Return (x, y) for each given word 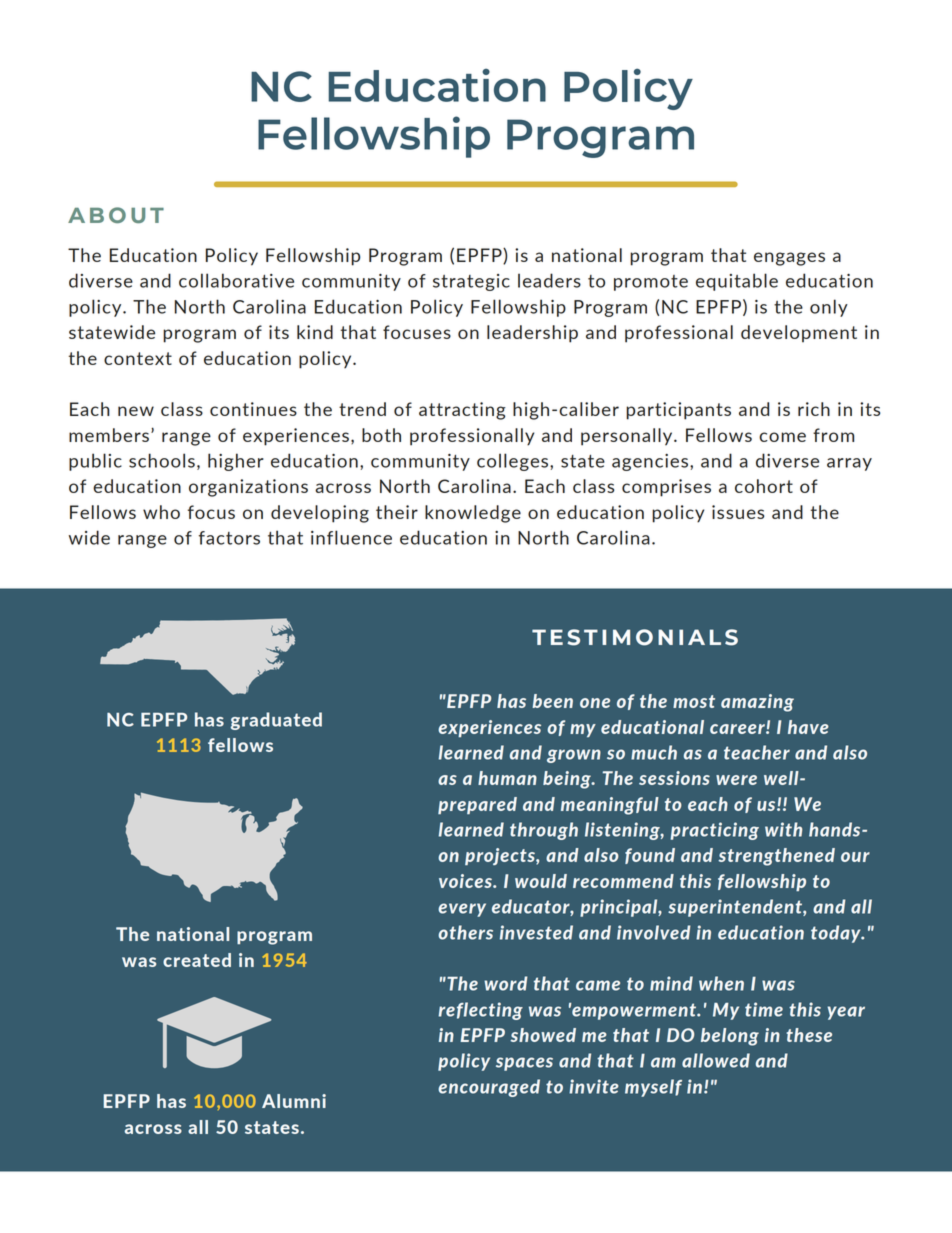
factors (229, 538)
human (507, 778)
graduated (276, 721)
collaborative (236, 280)
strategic (471, 282)
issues (738, 512)
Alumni (294, 1101)
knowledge (473, 514)
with (783, 829)
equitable (737, 282)
